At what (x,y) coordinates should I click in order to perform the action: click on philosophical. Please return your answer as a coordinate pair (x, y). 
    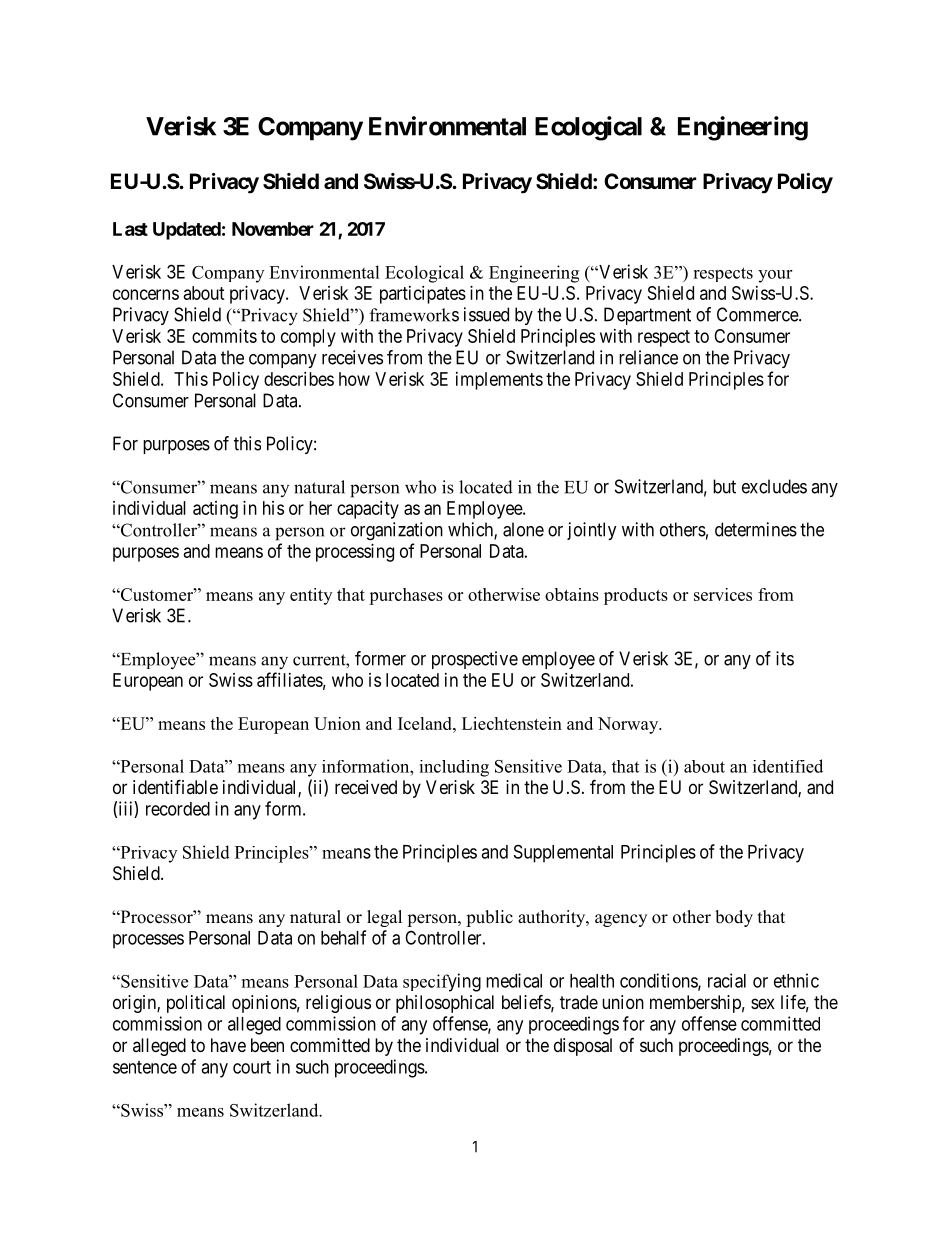
    Looking at the image, I should click on (445, 1004).
